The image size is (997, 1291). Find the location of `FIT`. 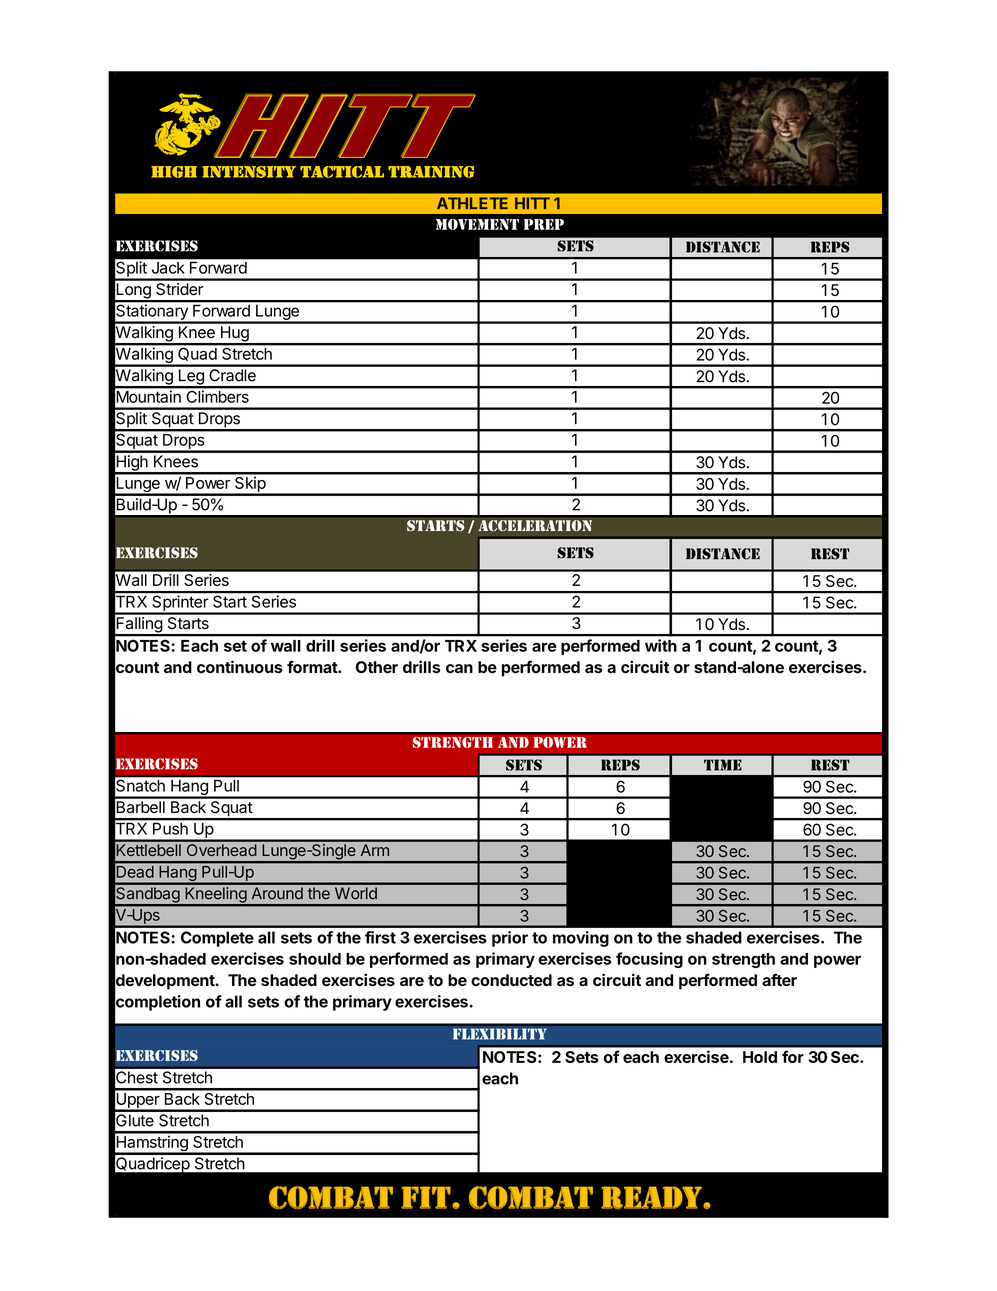

FIT is located at coordinates (427, 1197).
